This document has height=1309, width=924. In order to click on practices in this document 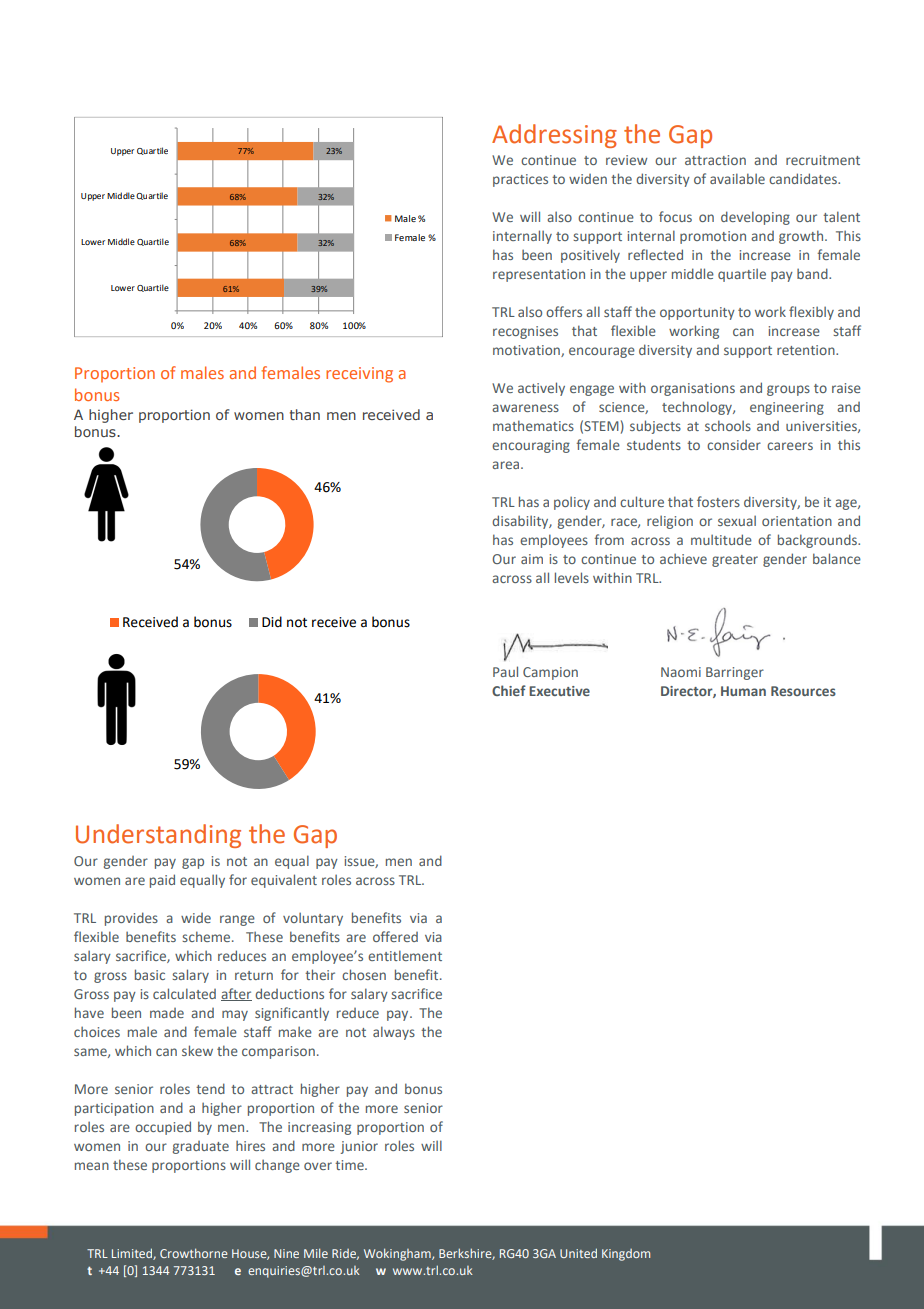, I will do `click(520, 180)`.
